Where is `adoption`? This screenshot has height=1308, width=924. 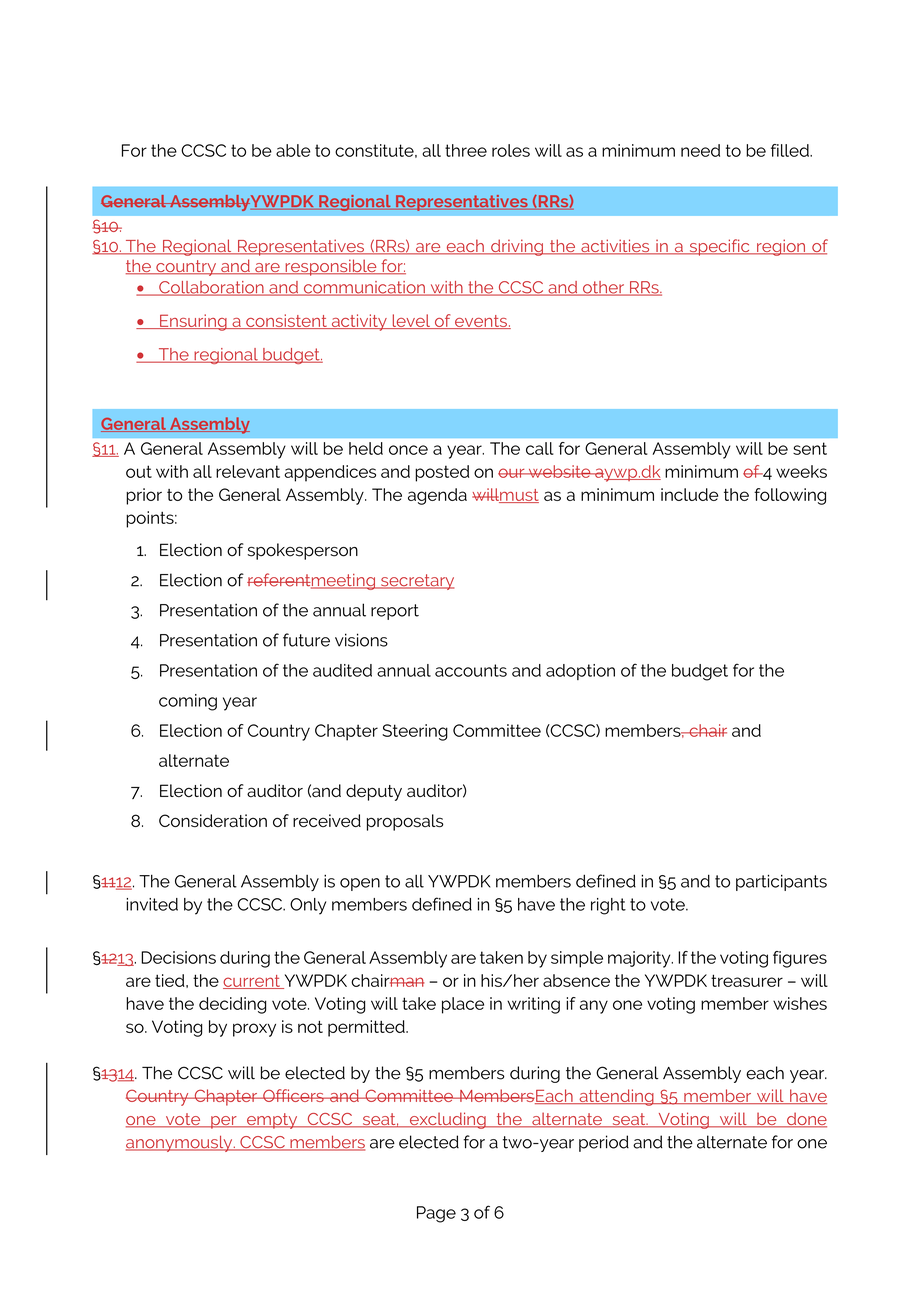 adoption is located at coordinates (580, 672).
